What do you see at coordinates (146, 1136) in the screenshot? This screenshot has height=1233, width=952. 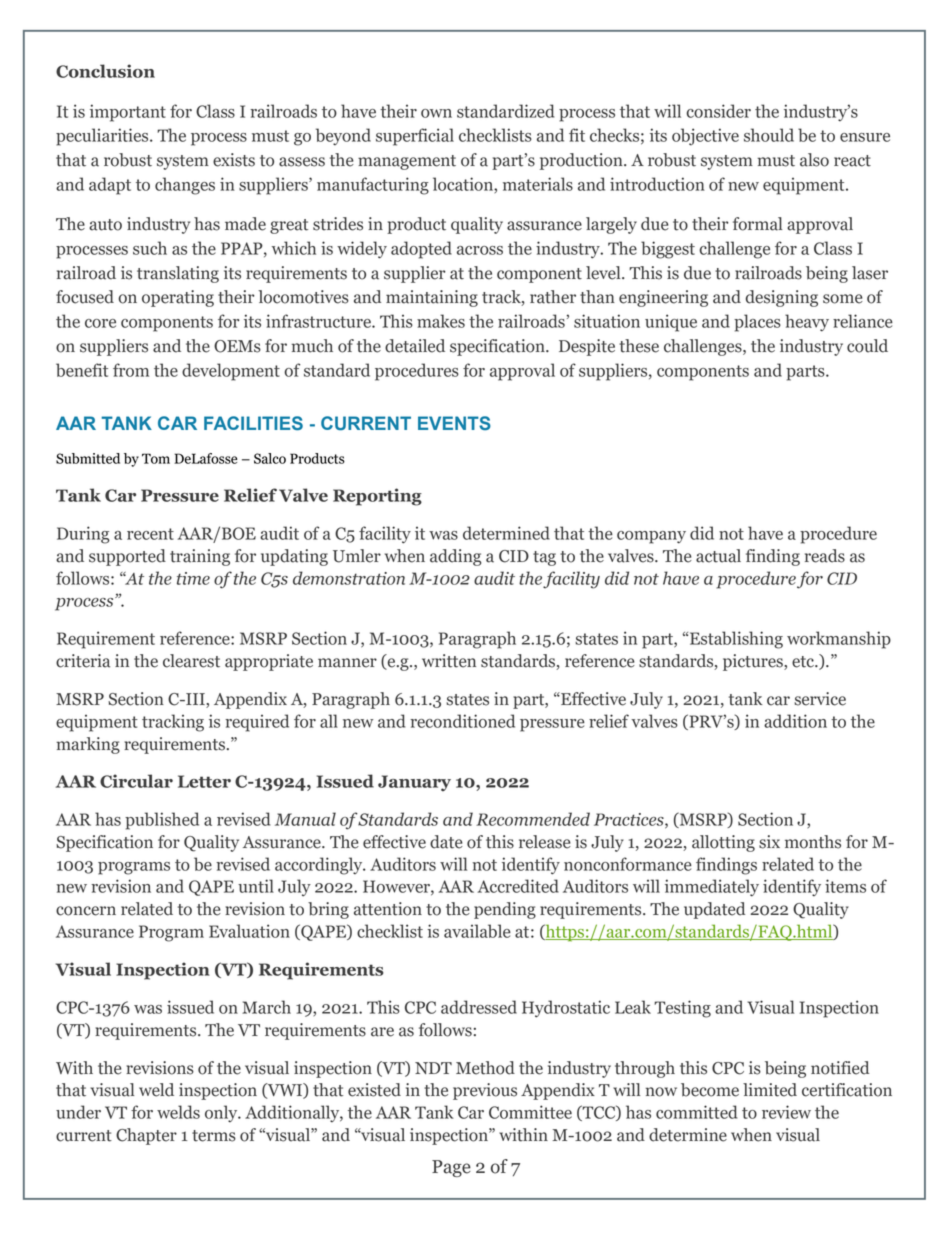 I see `Chapter` at bounding box center [146, 1136].
